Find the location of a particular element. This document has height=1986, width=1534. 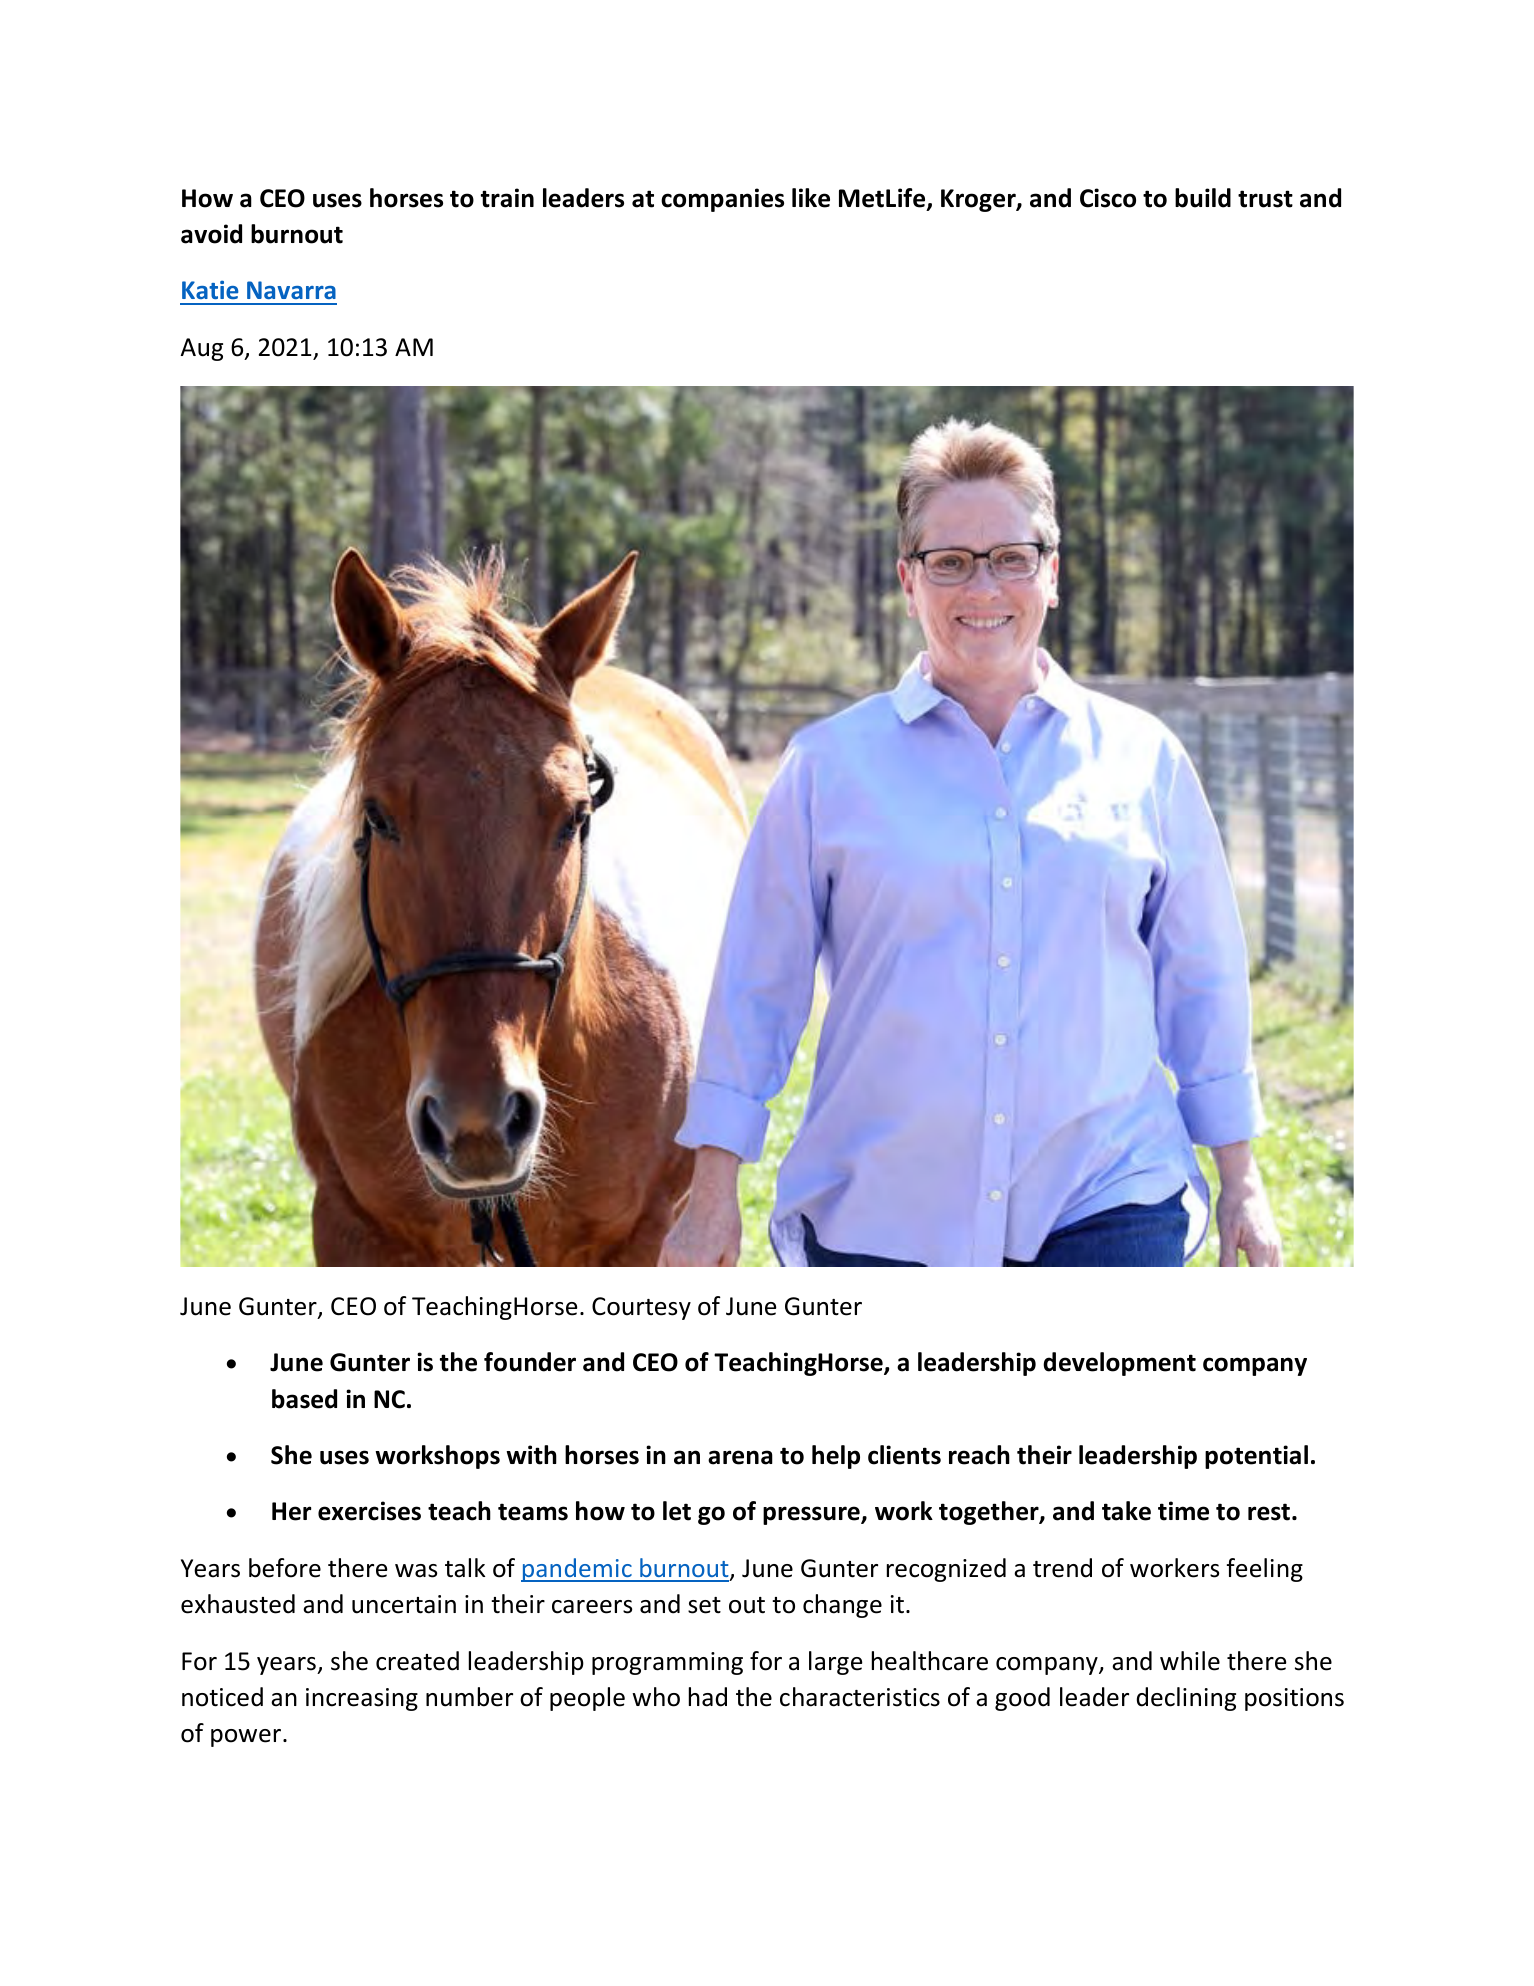

had is located at coordinates (708, 1697).
